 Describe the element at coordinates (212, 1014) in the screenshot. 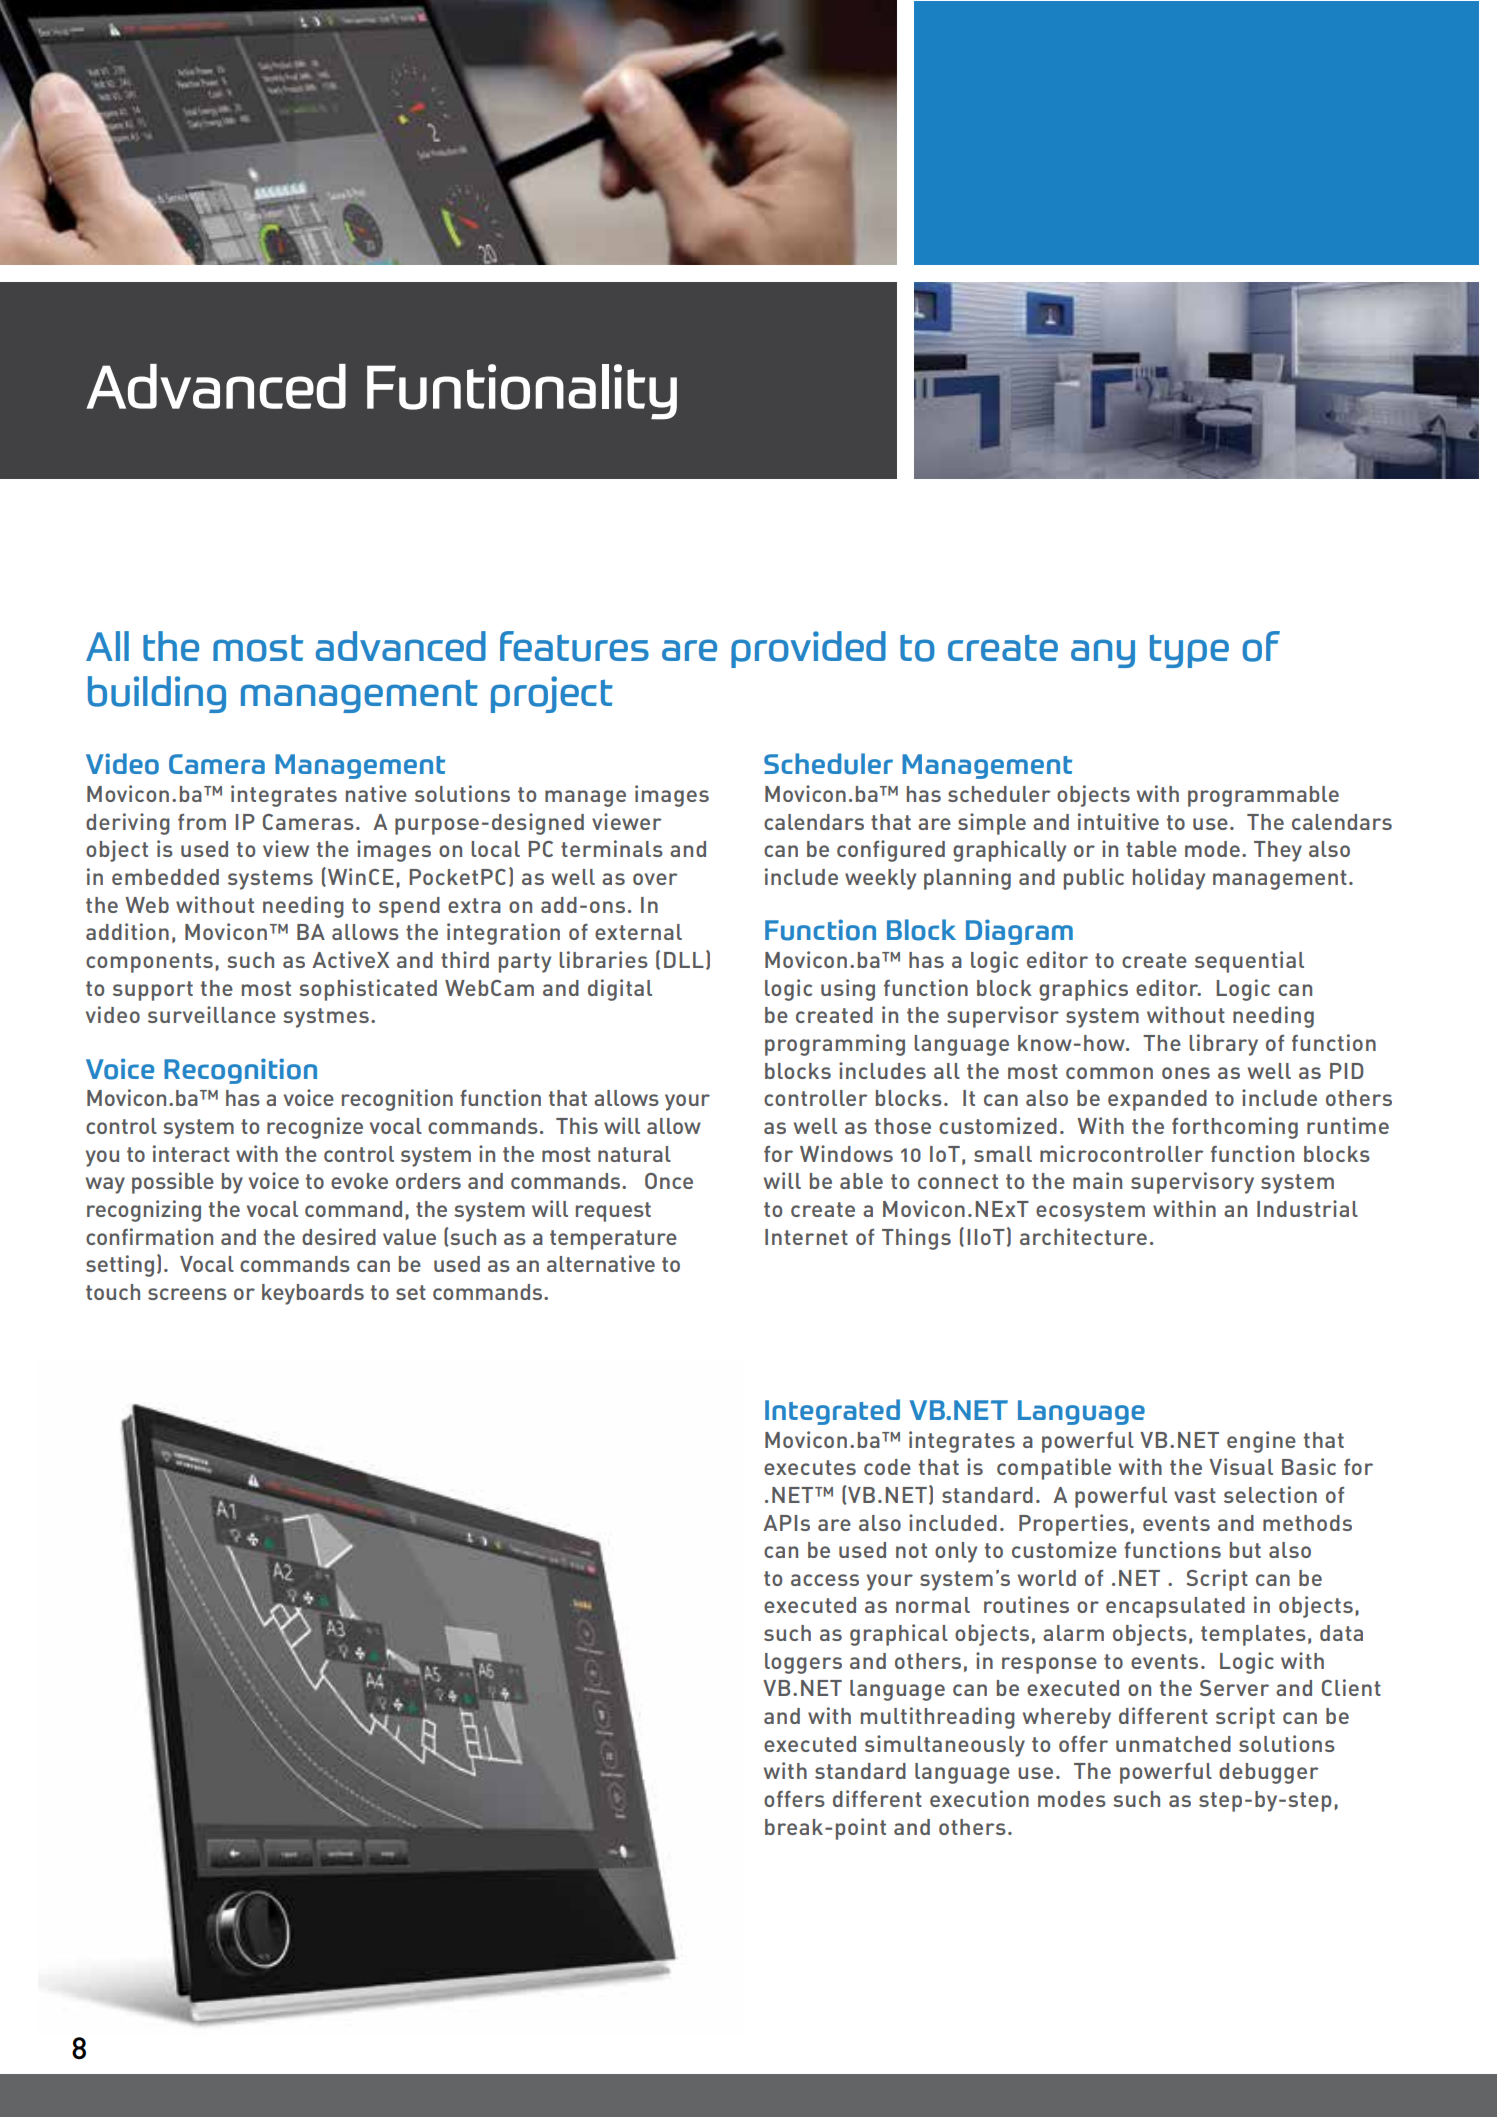

I see `surveillance` at that location.
